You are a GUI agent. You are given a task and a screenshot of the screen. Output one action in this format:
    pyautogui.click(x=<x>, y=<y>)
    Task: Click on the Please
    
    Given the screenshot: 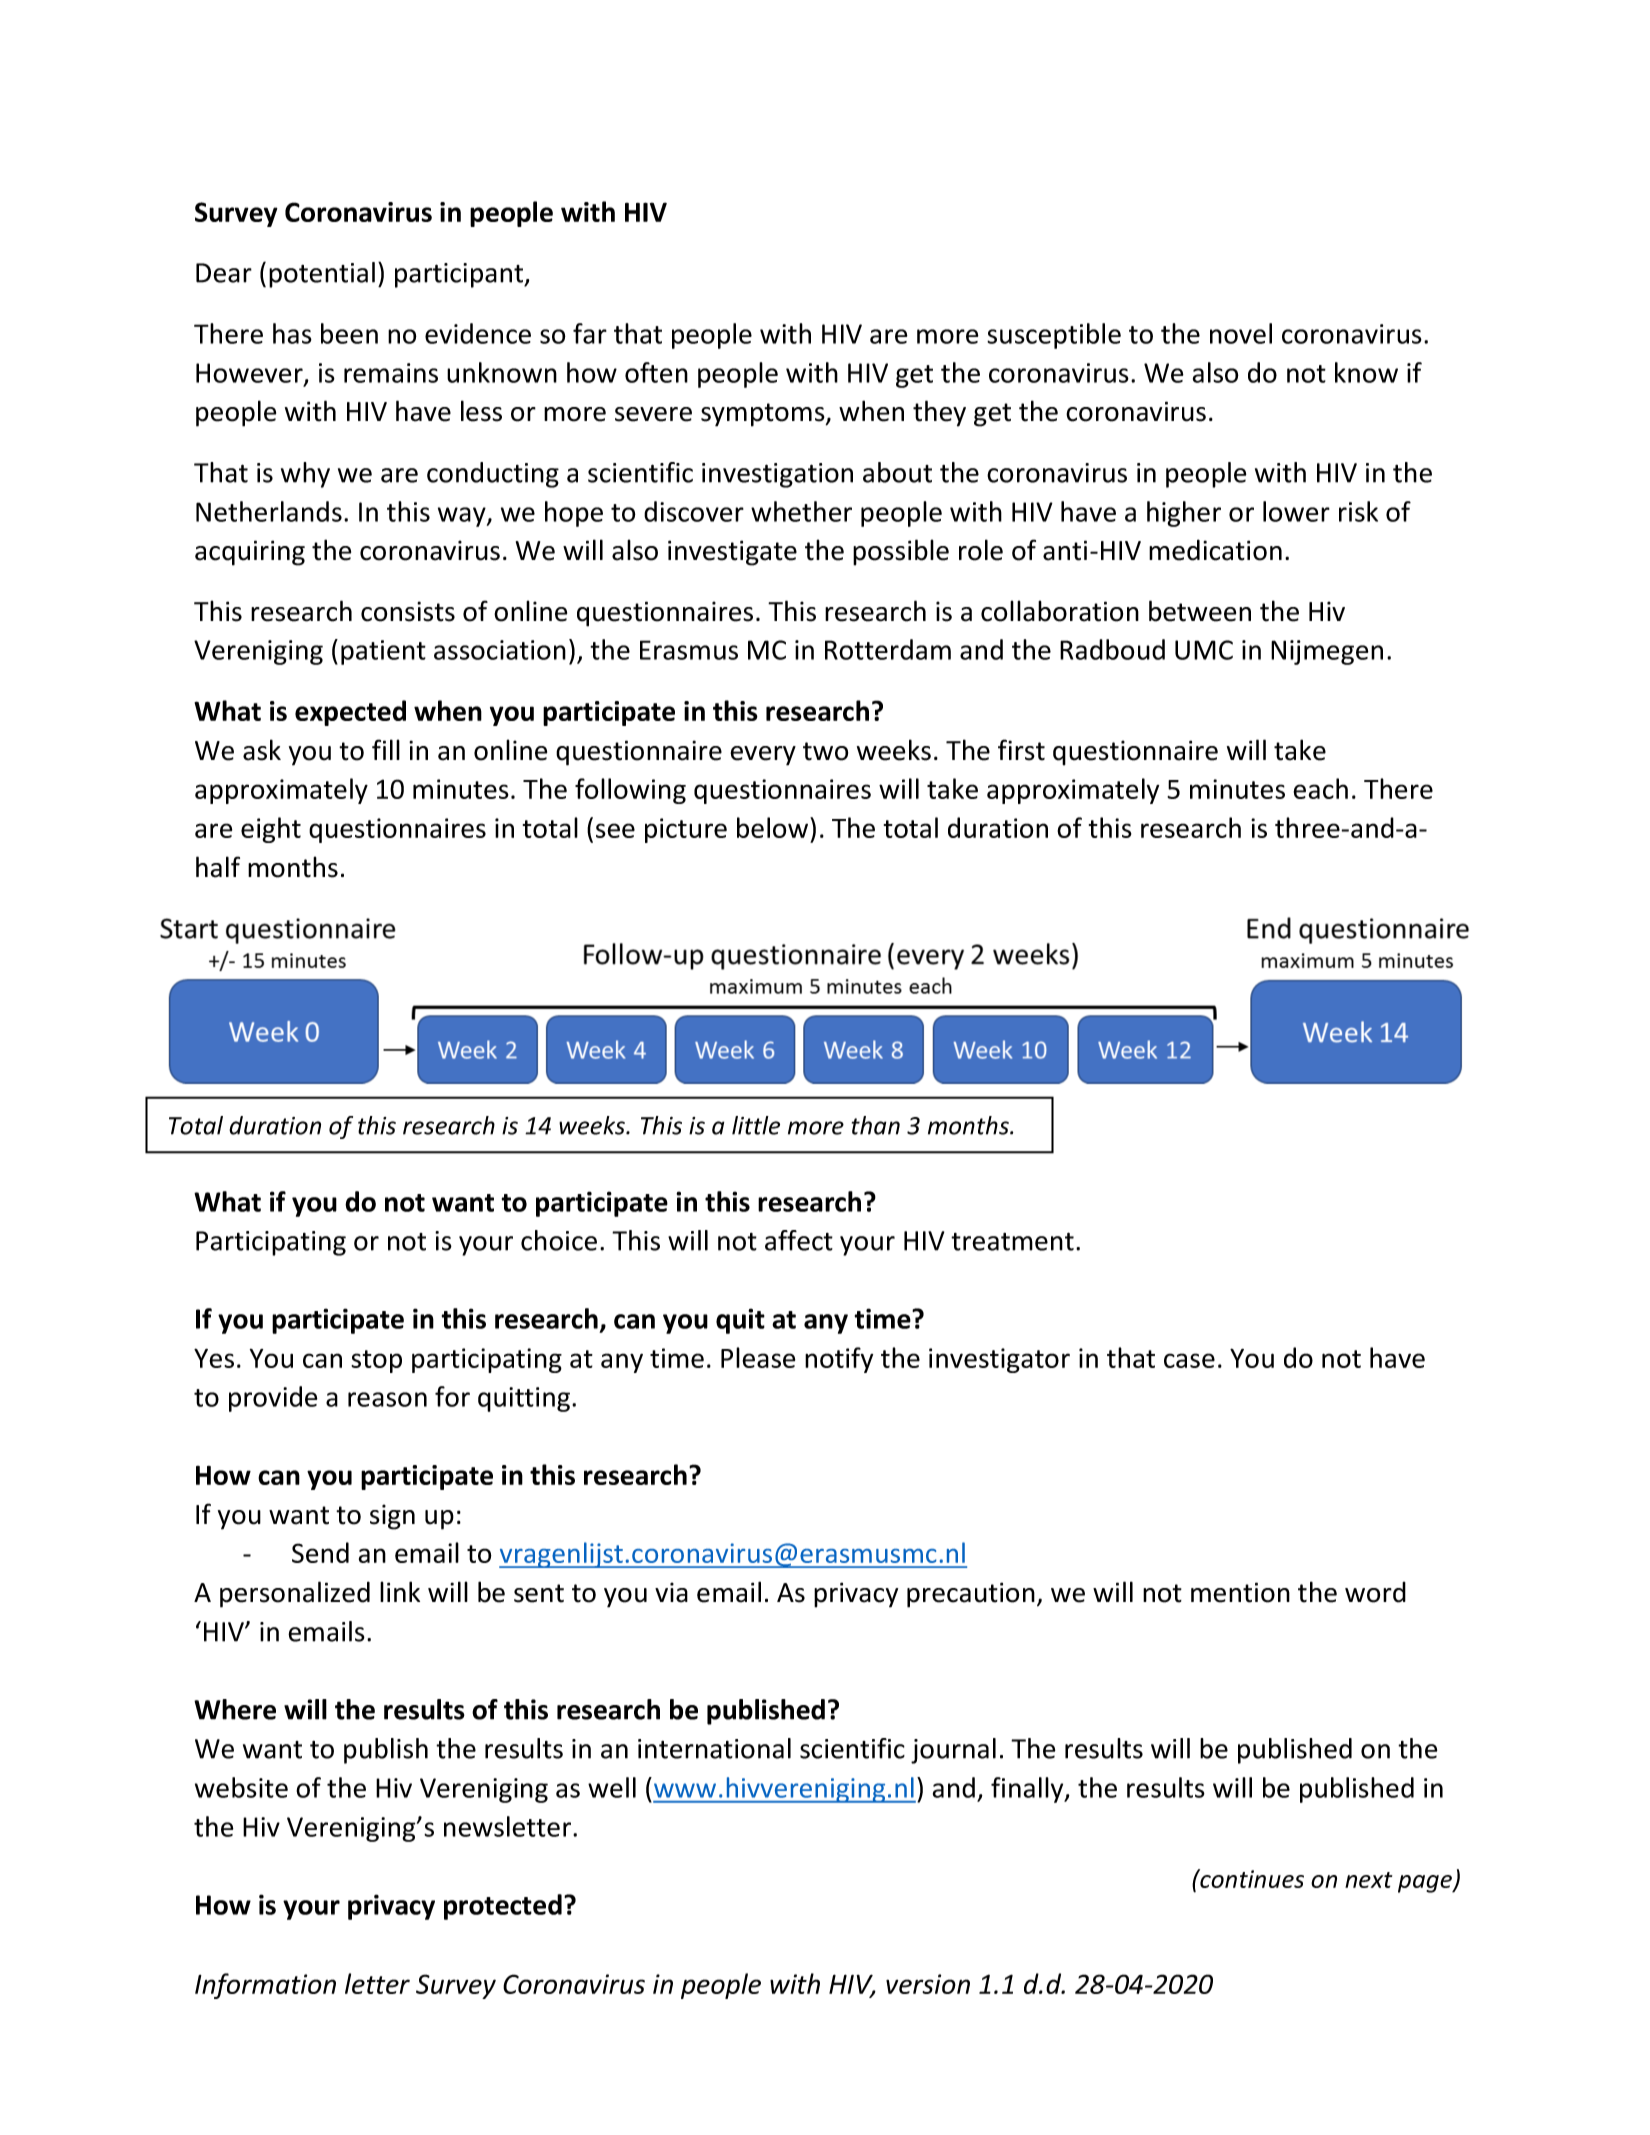 What is the action you would take?
    pyautogui.click(x=758, y=1357)
